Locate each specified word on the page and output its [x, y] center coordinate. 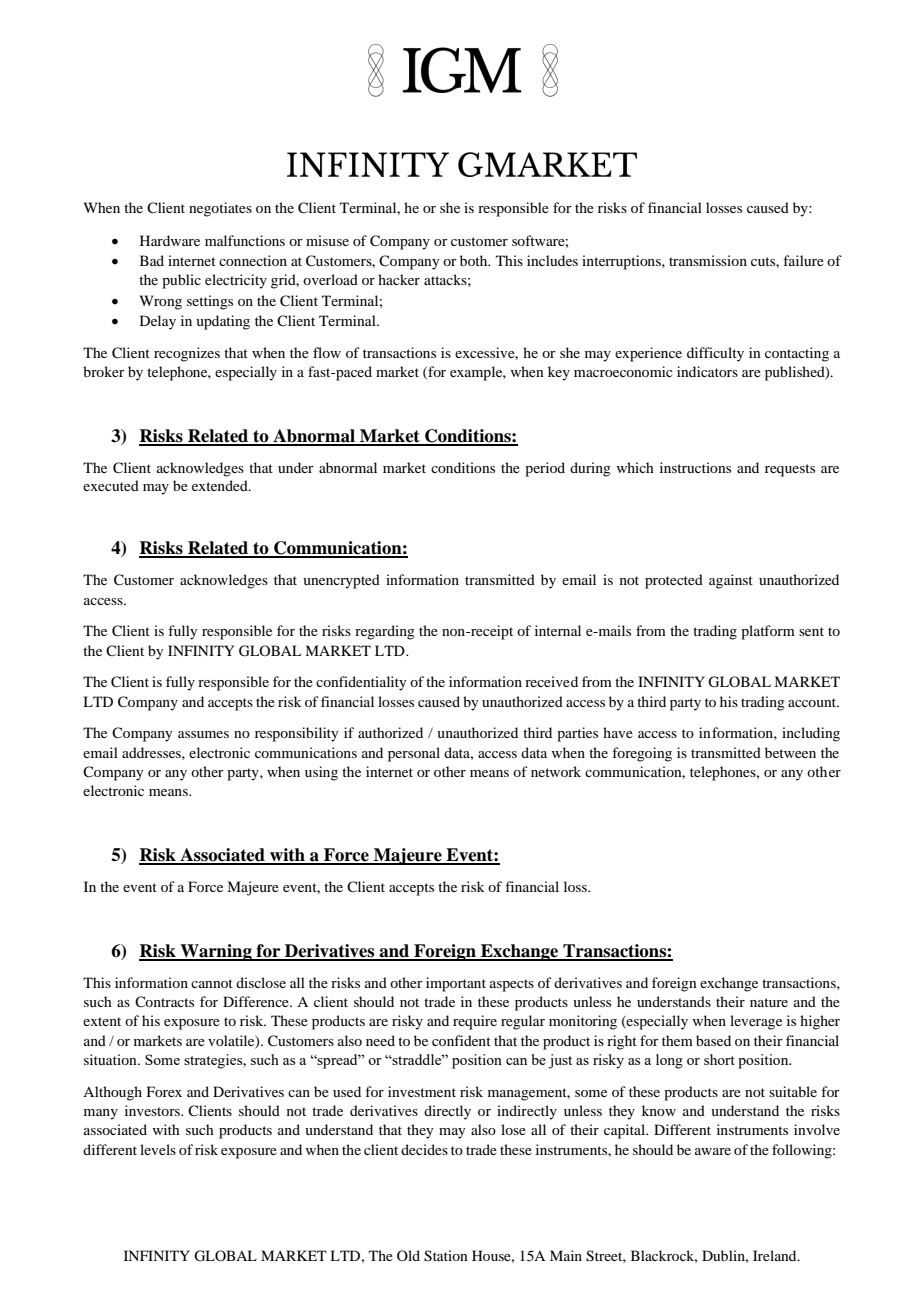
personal [414, 754]
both [475, 260]
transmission [708, 260]
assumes [203, 734]
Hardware [170, 240]
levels [158, 1149]
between [790, 752]
